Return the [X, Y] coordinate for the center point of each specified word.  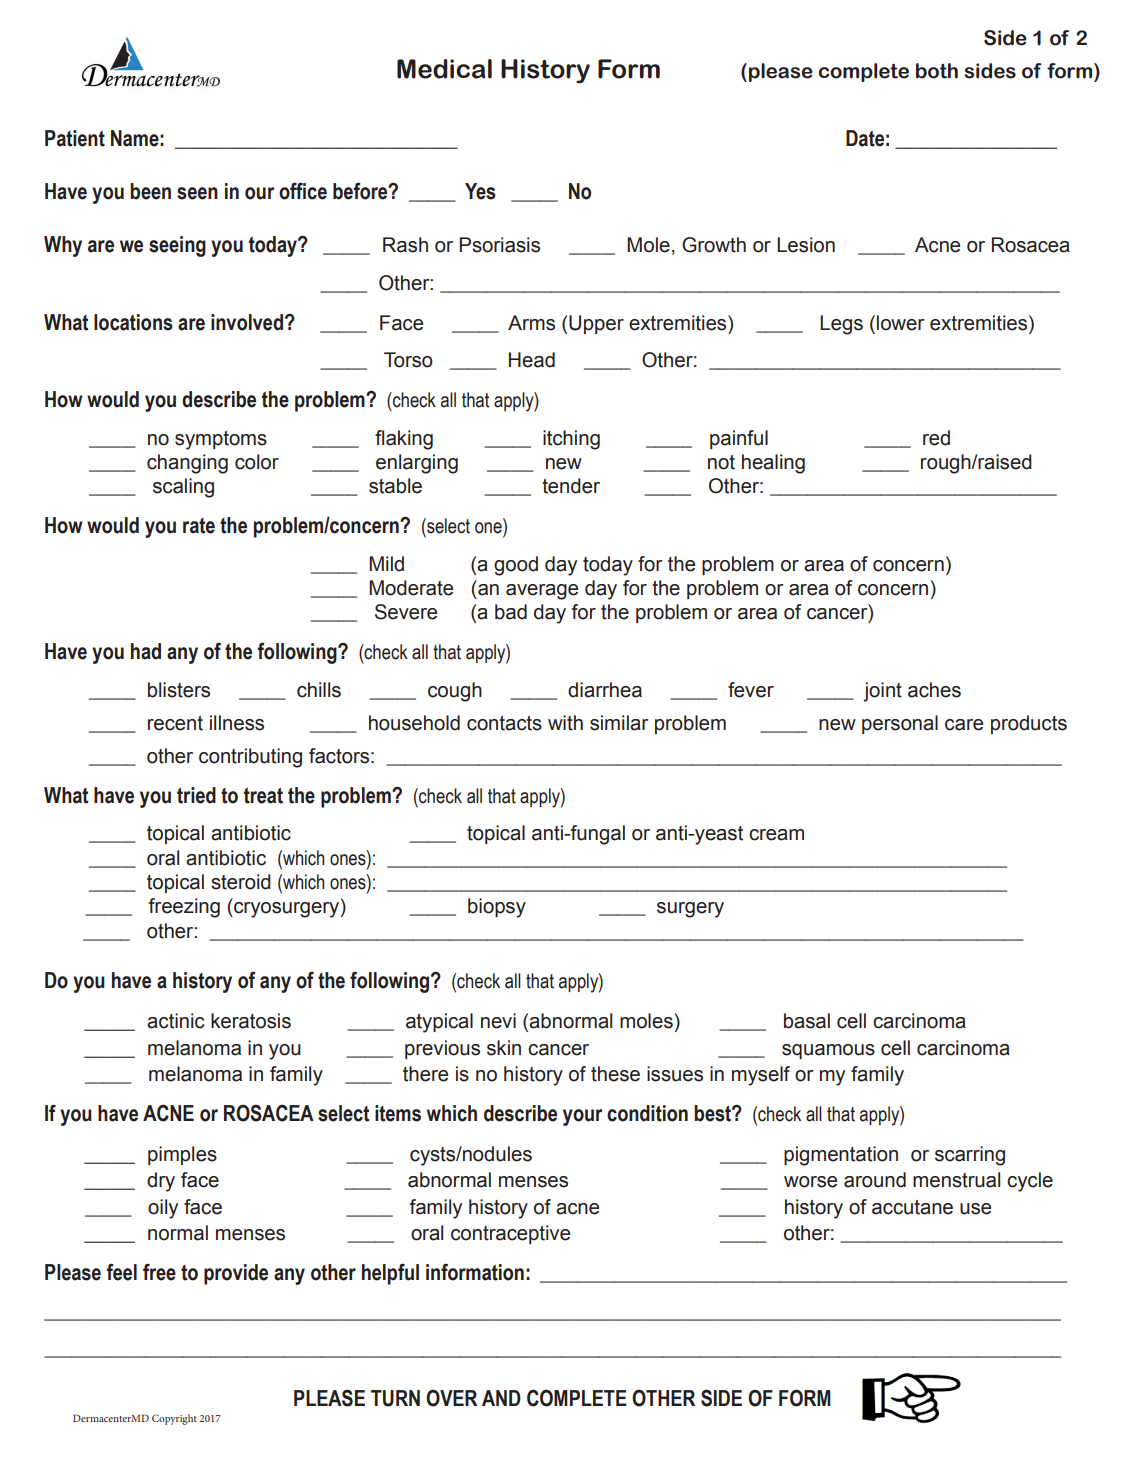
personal [900, 724]
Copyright [174, 1419]
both [937, 71]
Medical [444, 69]
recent [175, 723]
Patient [75, 138]
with [565, 723]
